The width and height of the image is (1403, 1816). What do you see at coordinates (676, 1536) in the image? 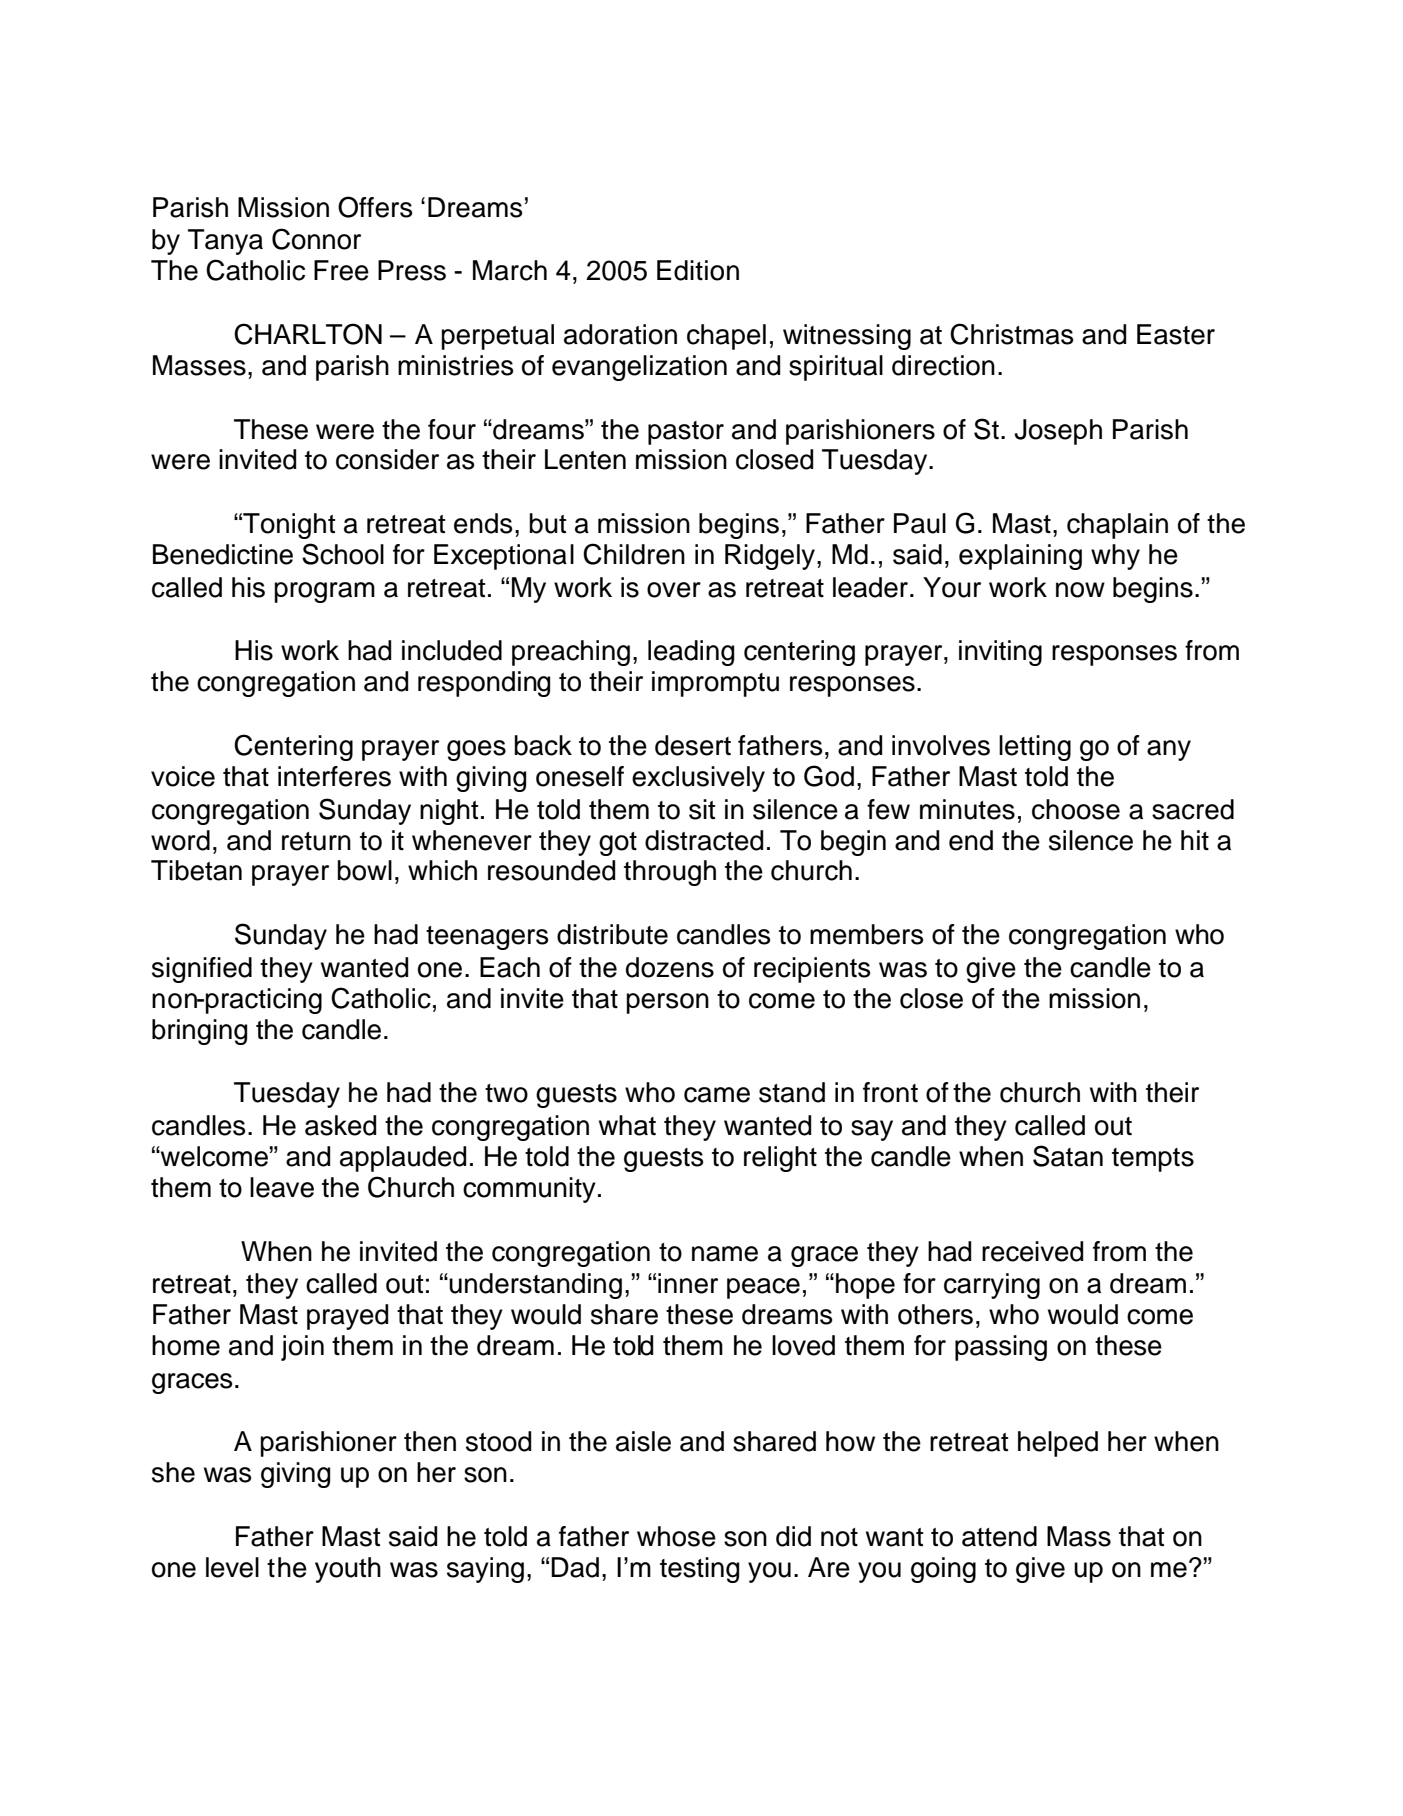
I see `whose` at bounding box center [676, 1536].
